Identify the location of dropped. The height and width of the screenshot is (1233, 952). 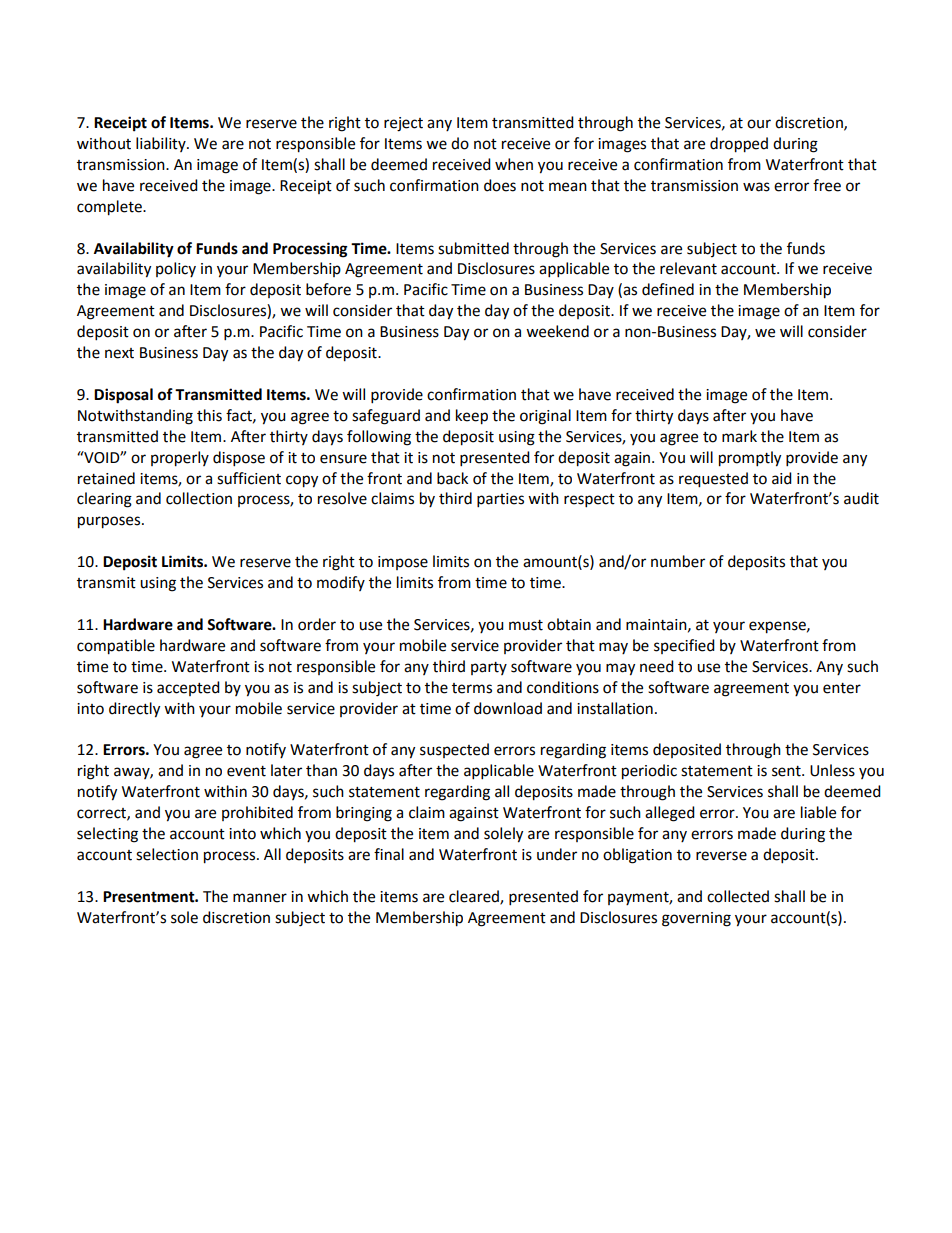
(739, 145).
